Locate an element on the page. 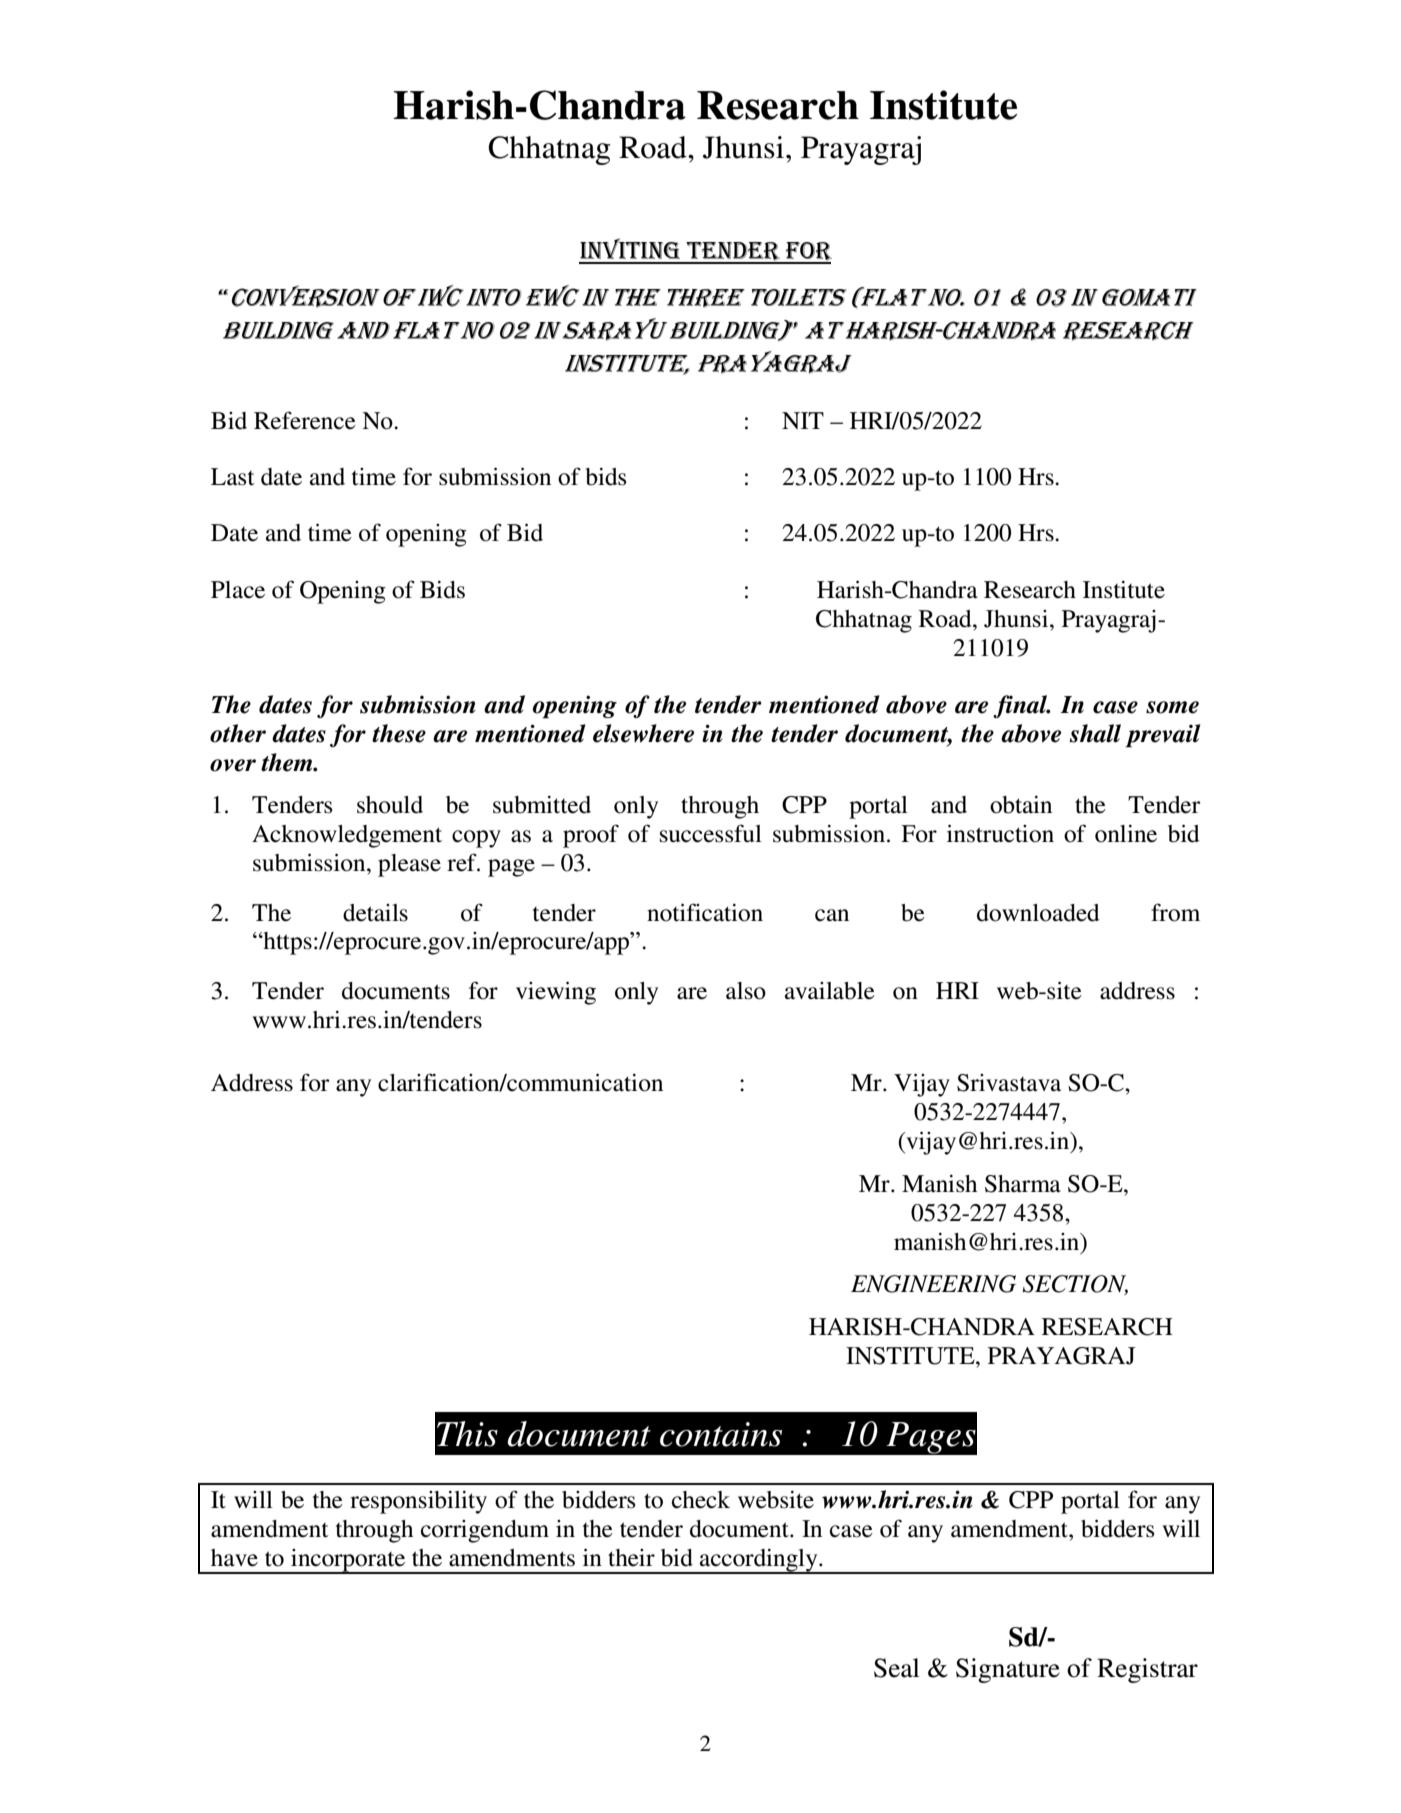 The width and height of the document is (1401, 1813). NIT is located at coordinates (803, 420).
